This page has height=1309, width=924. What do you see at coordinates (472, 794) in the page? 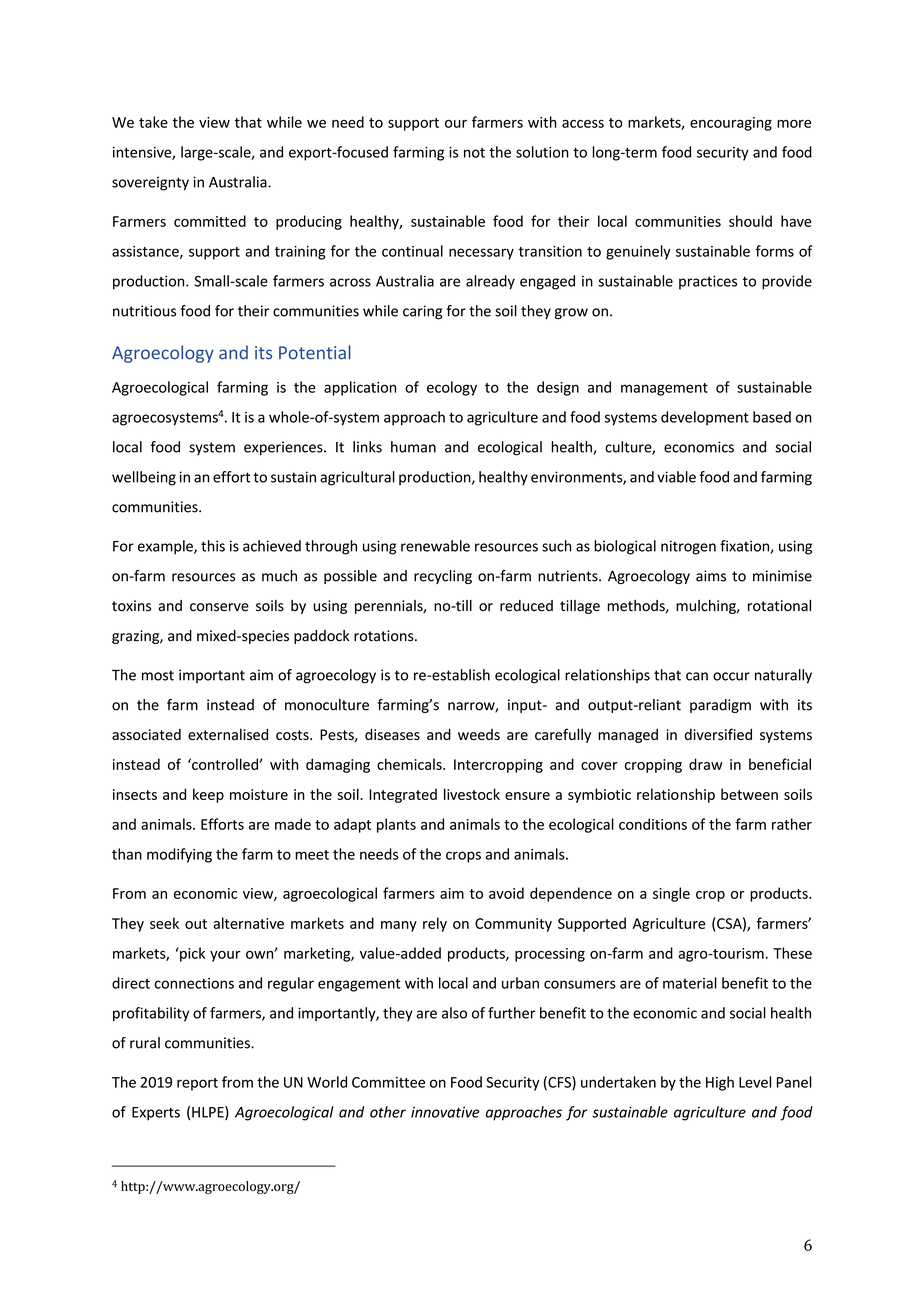
I see `livestock` at bounding box center [472, 794].
